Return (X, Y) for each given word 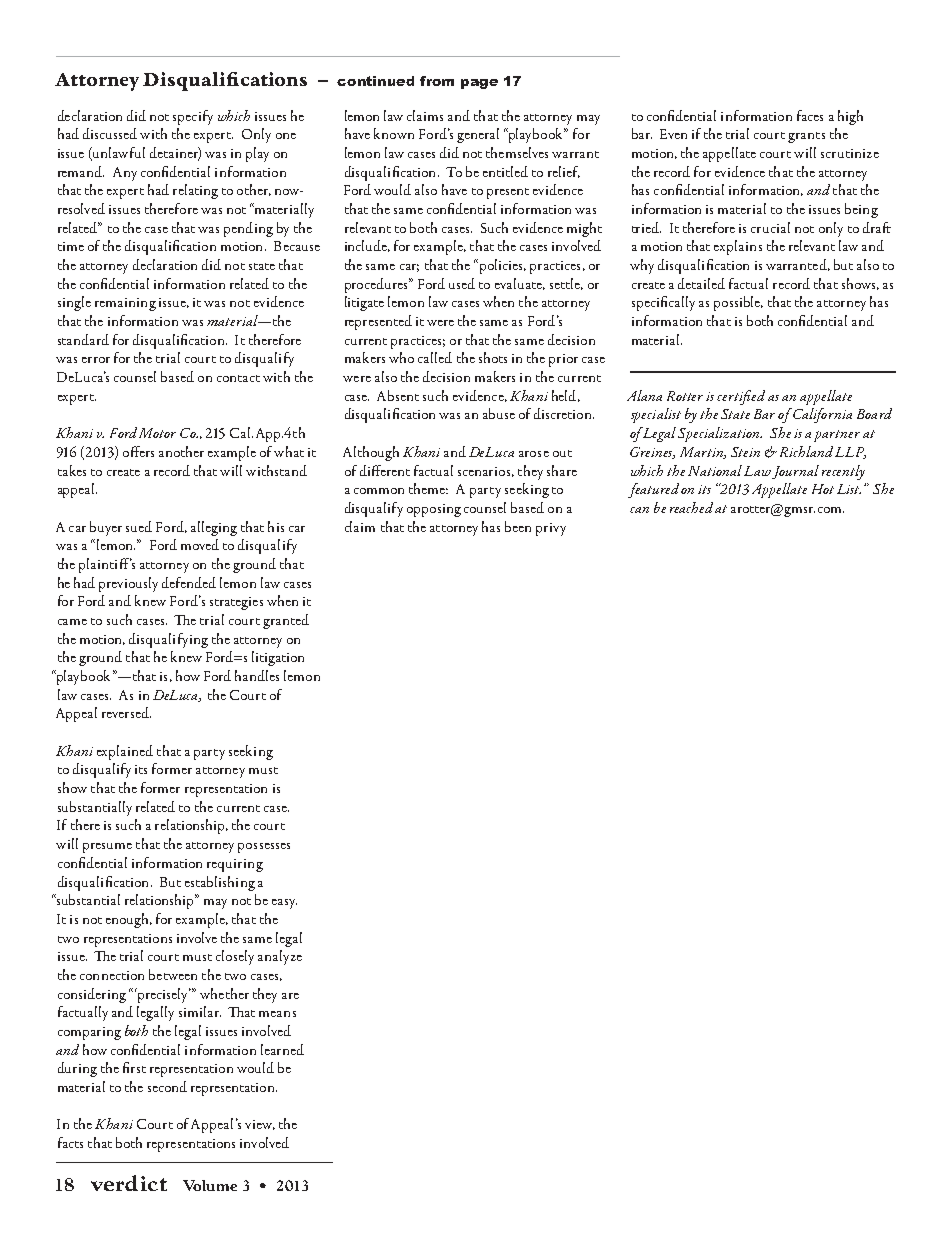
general (478, 135)
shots (493, 357)
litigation (278, 658)
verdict (129, 1183)
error (96, 360)
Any (125, 174)
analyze (280, 957)
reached (691, 507)
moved (200, 544)
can (639, 510)
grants (806, 137)
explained (125, 752)
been (518, 526)
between (173, 974)
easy (284, 904)
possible (738, 303)
